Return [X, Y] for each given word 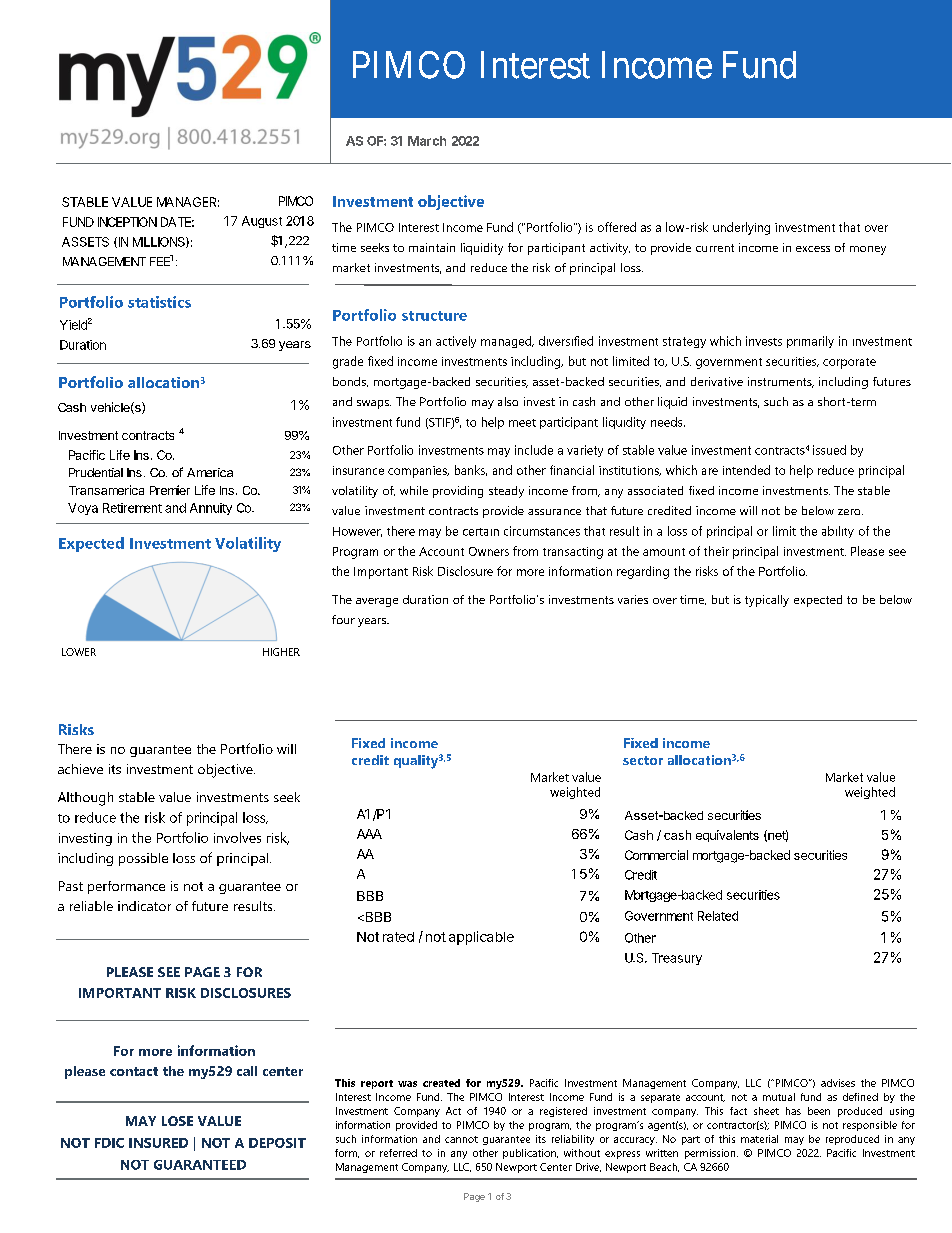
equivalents [727, 836]
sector [643, 760]
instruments [781, 382]
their [716, 551]
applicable [481, 938]
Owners [489, 551]
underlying [741, 228]
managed [507, 342]
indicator [144, 906]
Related [718, 916]
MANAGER [188, 202]
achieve [80, 769]
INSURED [158, 1143]
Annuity [211, 509]
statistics [159, 302]
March [427, 141]
